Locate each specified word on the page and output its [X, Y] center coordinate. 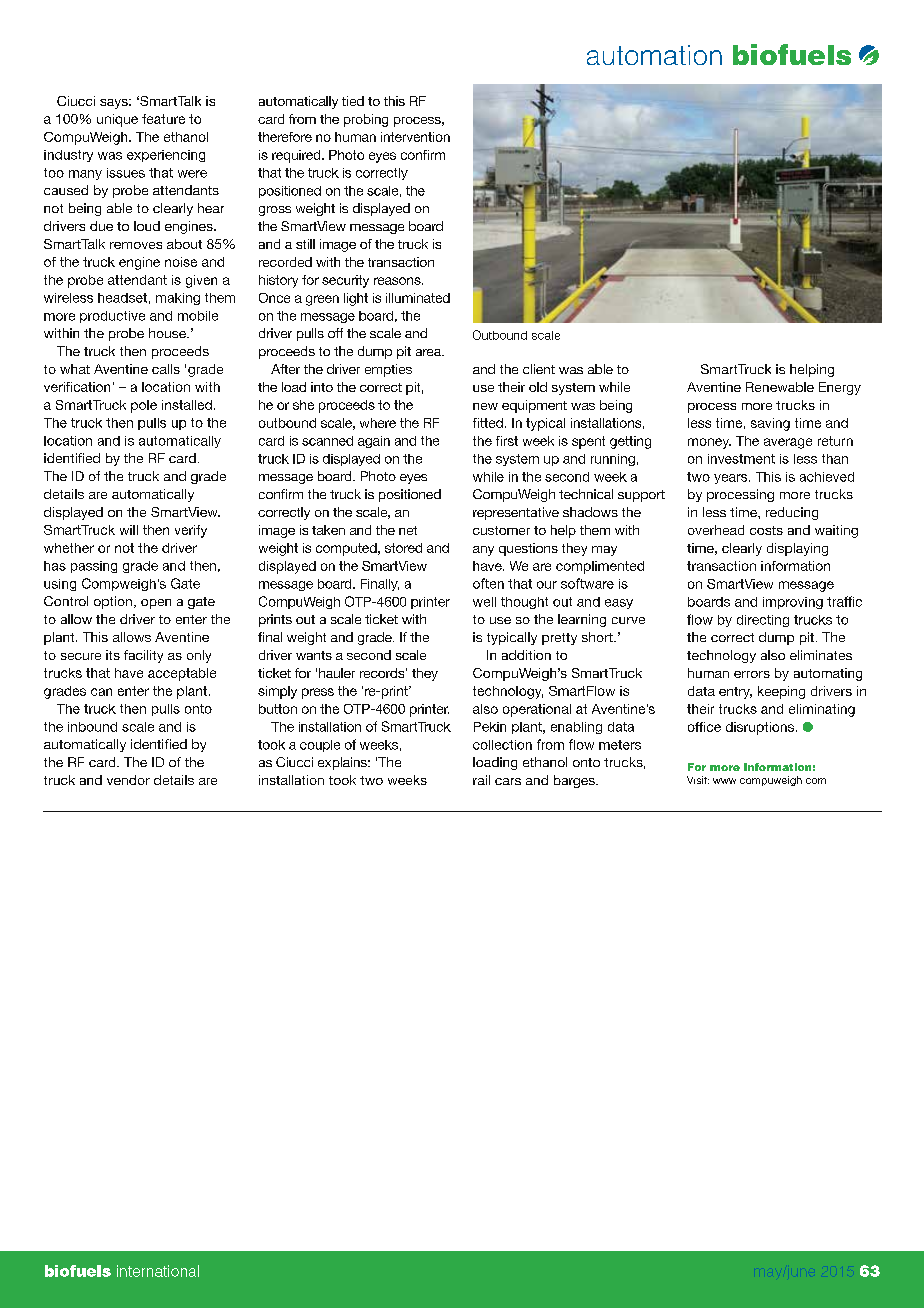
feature [163, 119]
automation [654, 55]
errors [752, 674]
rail [481, 780]
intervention [415, 137]
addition [526, 655]
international [158, 1271]
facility [143, 656]
